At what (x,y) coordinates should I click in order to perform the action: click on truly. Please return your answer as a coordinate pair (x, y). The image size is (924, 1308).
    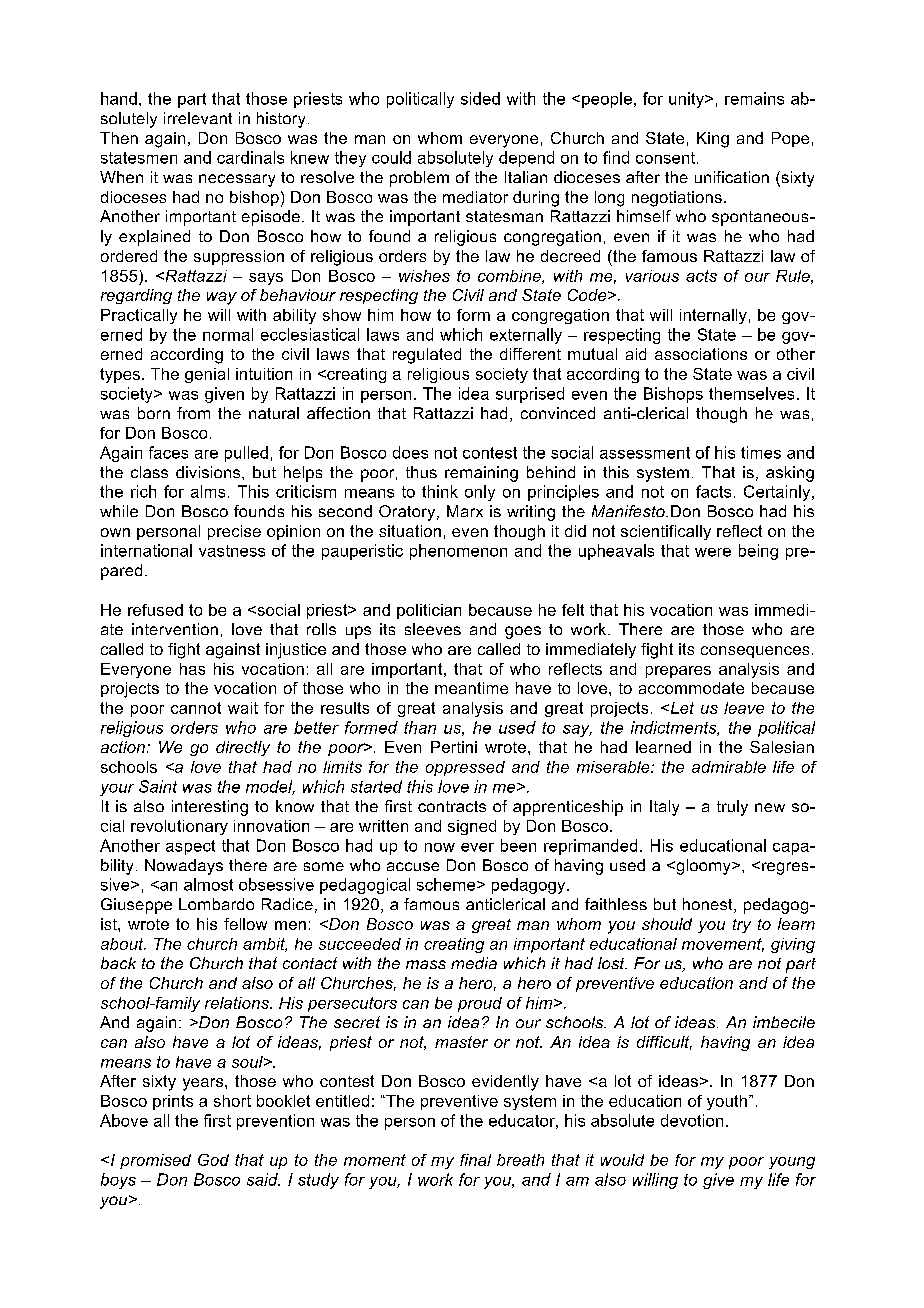
    Looking at the image, I should click on (732, 808).
